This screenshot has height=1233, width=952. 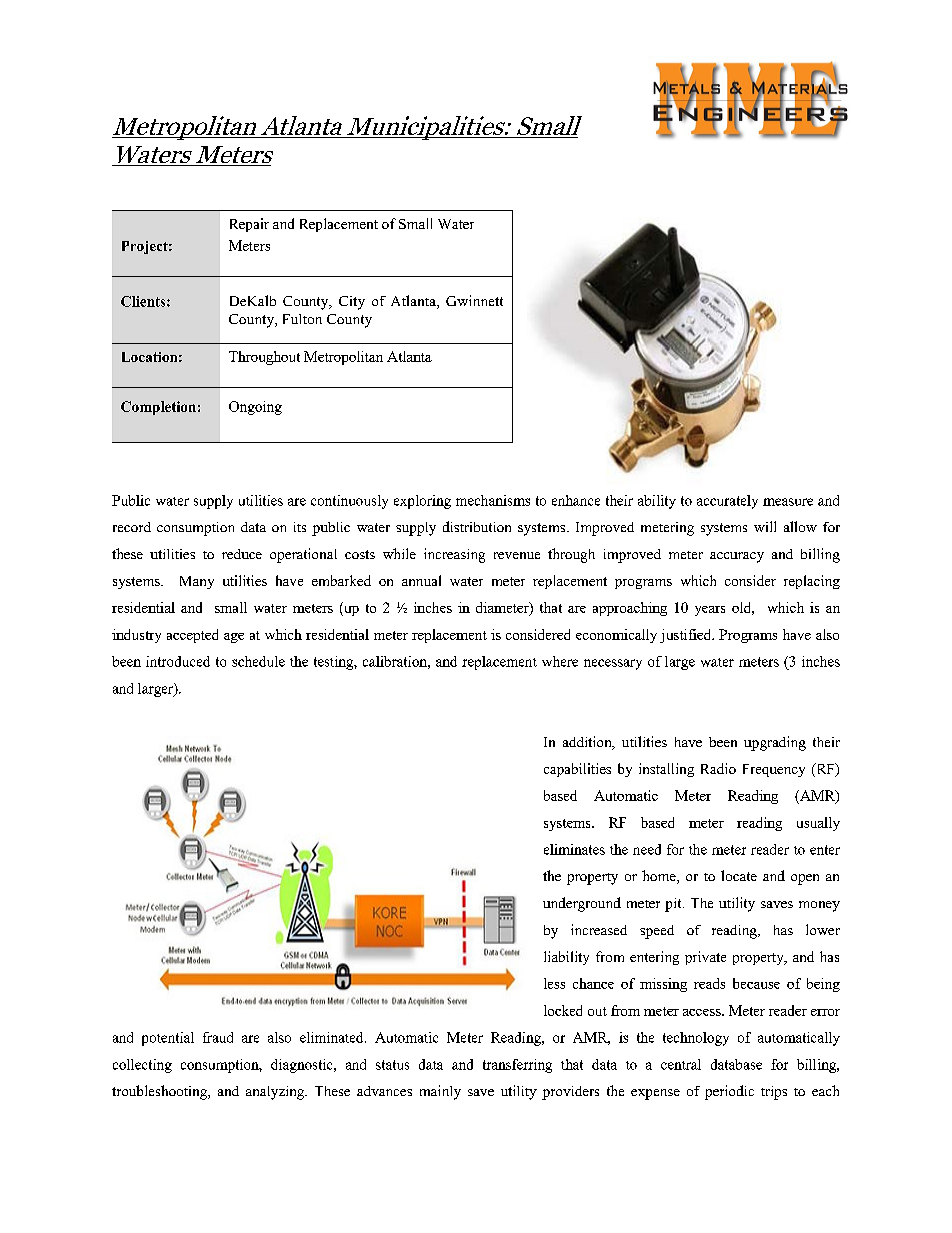 I want to click on distribution, so click(x=477, y=526).
